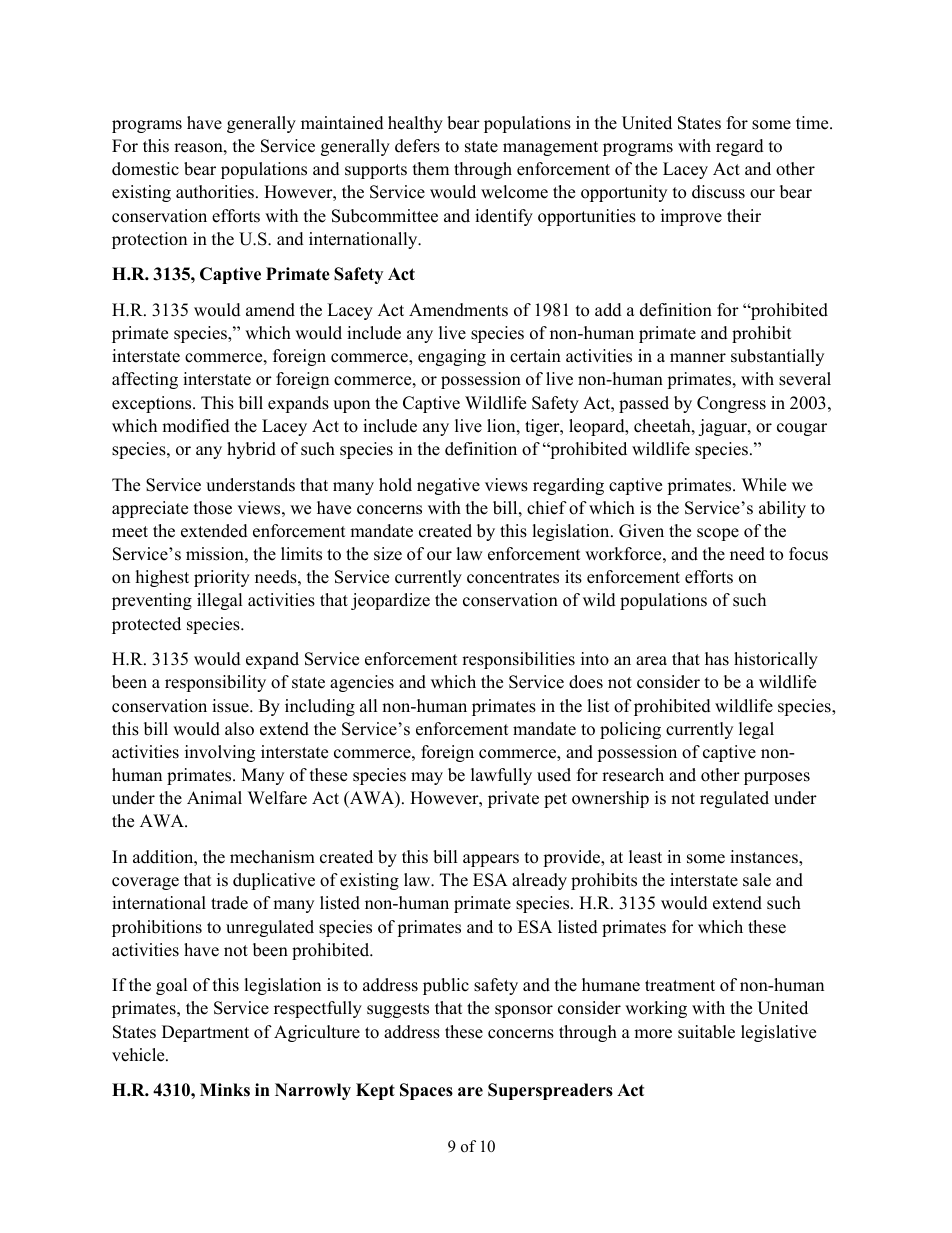 This screenshot has width=952, height=1233. I want to click on priority, so click(222, 578).
